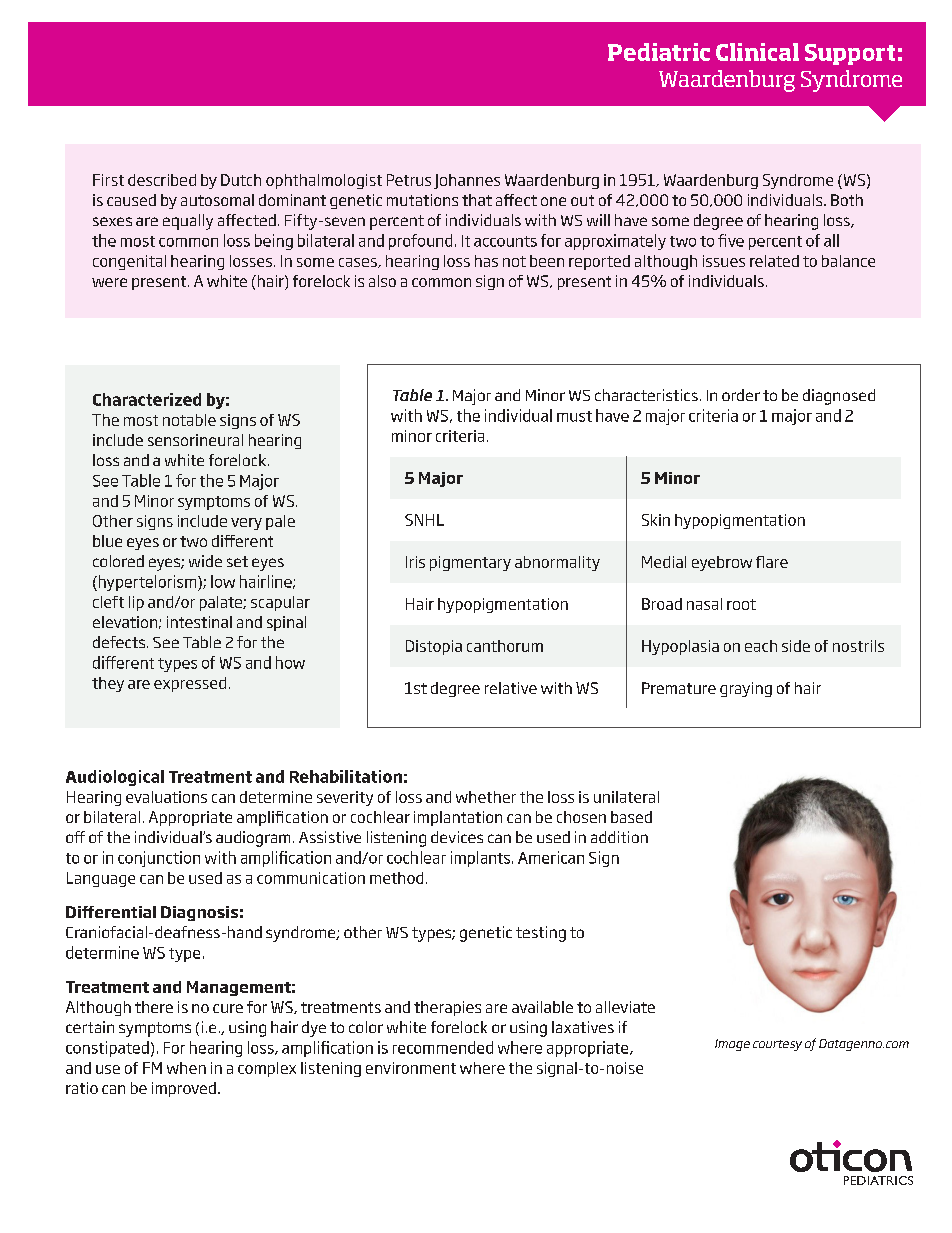  I want to click on described, so click(162, 180).
